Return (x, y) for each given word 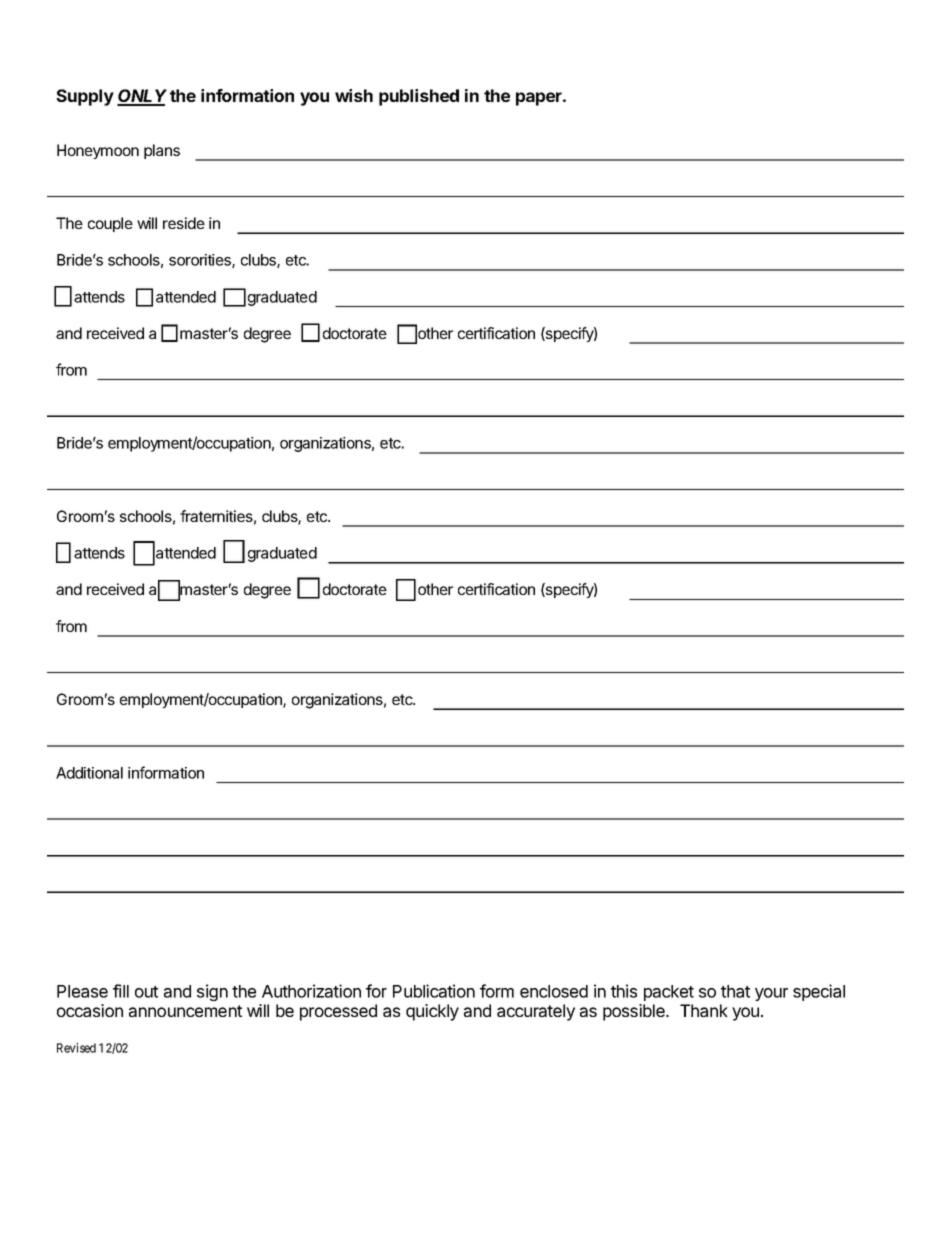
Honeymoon (98, 151)
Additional (89, 773)
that (735, 991)
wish (354, 95)
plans (162, 151)
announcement (185, 1011)
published (419, 97)
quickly (432, 1012)
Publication (434, 991)
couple (110, 224)
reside (184, 223)
